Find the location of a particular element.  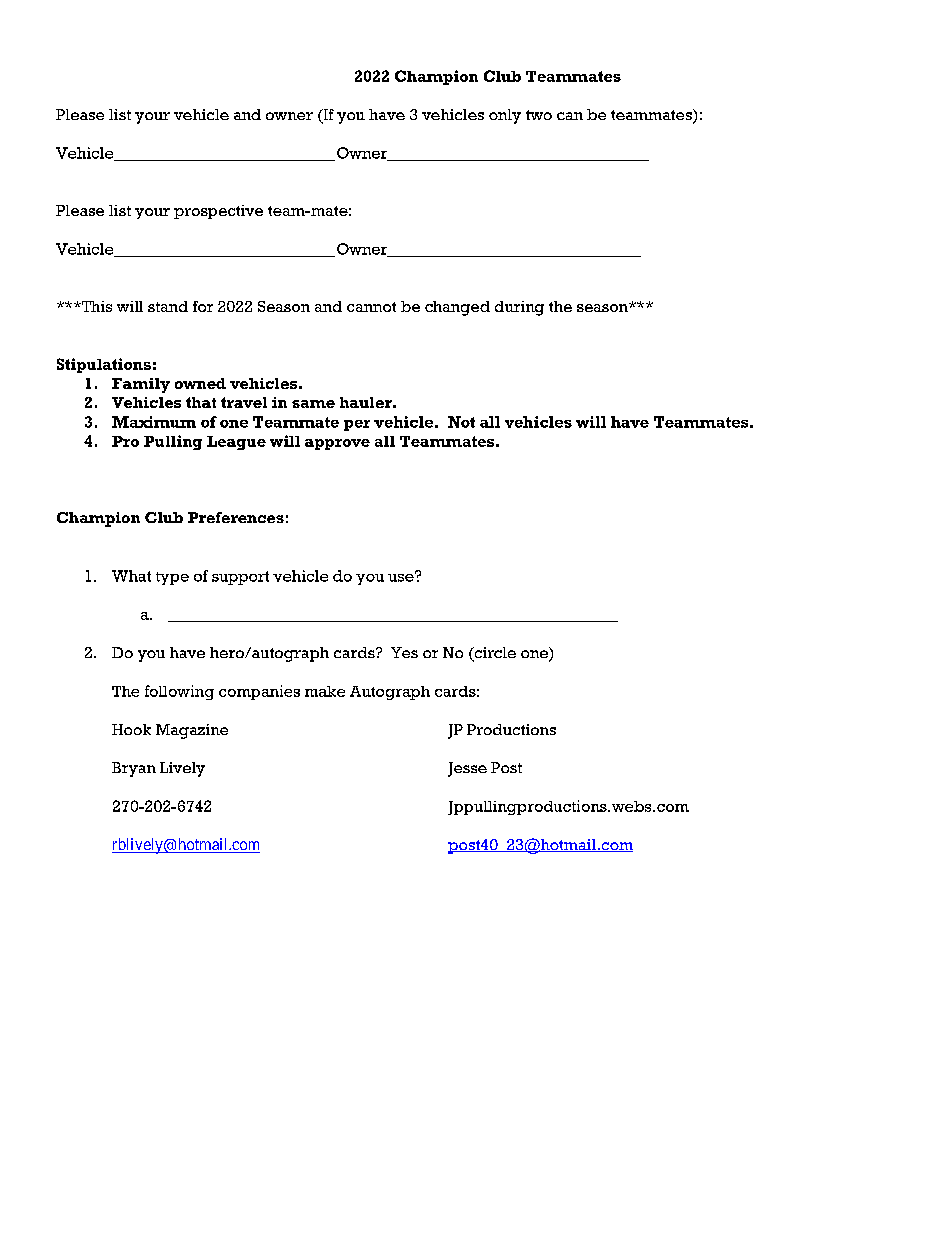

two is located at coordinates (539, 115).
